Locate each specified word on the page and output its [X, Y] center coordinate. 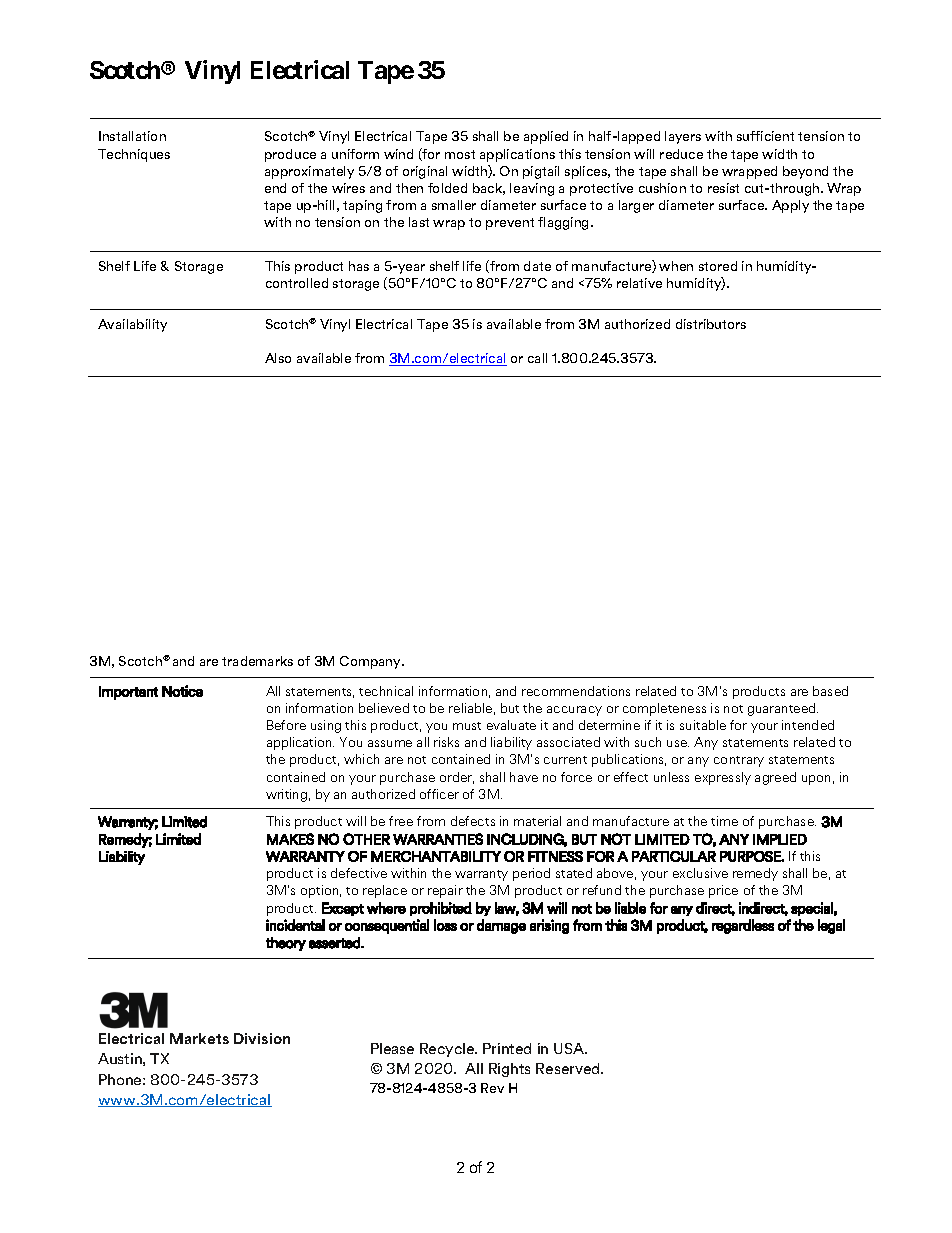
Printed [507, 1048]
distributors [711, 324]
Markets [199, 1038]
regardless [743, 926]
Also [278, 358]
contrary [739, 761]
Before [286, 725]
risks [446, 742]
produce [290, 155]
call [537, 358]
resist [723, 188]
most [460, 154]
